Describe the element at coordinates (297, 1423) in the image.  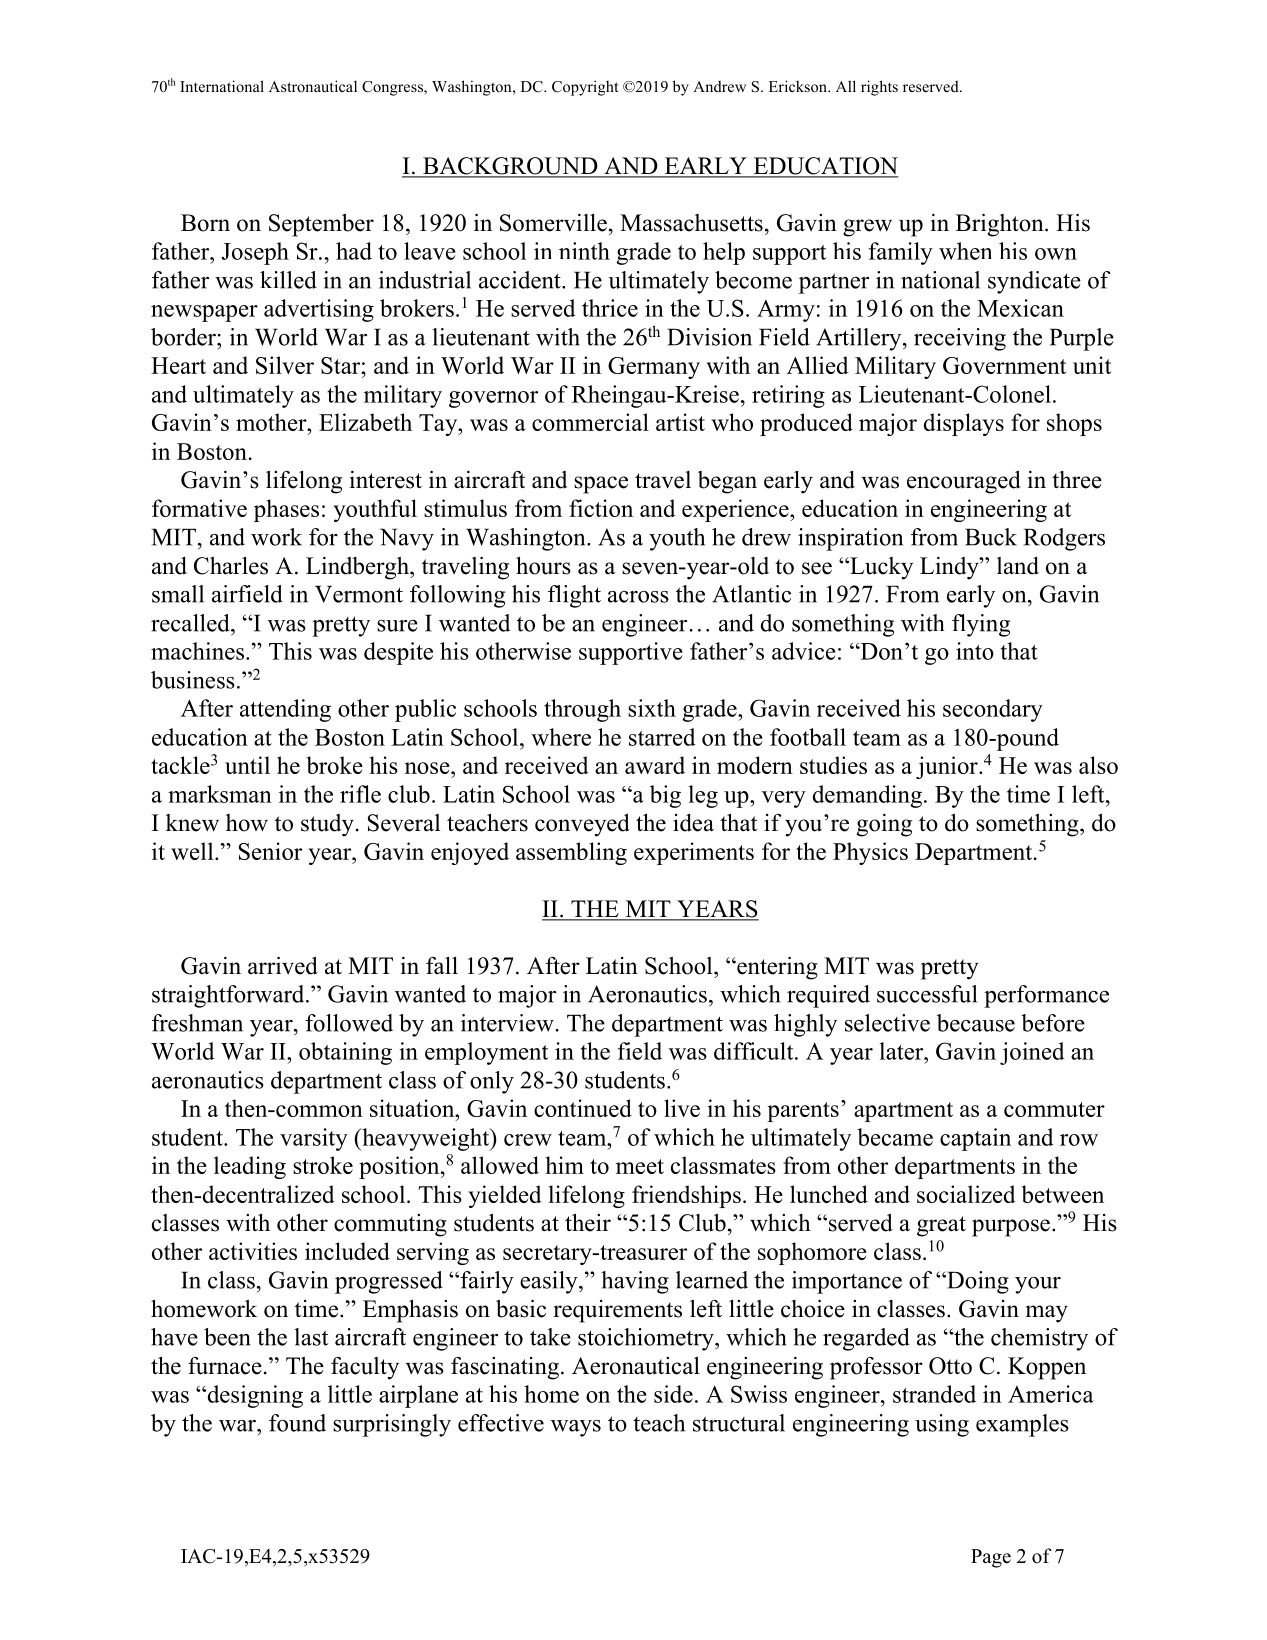
I see `found` at that location.
